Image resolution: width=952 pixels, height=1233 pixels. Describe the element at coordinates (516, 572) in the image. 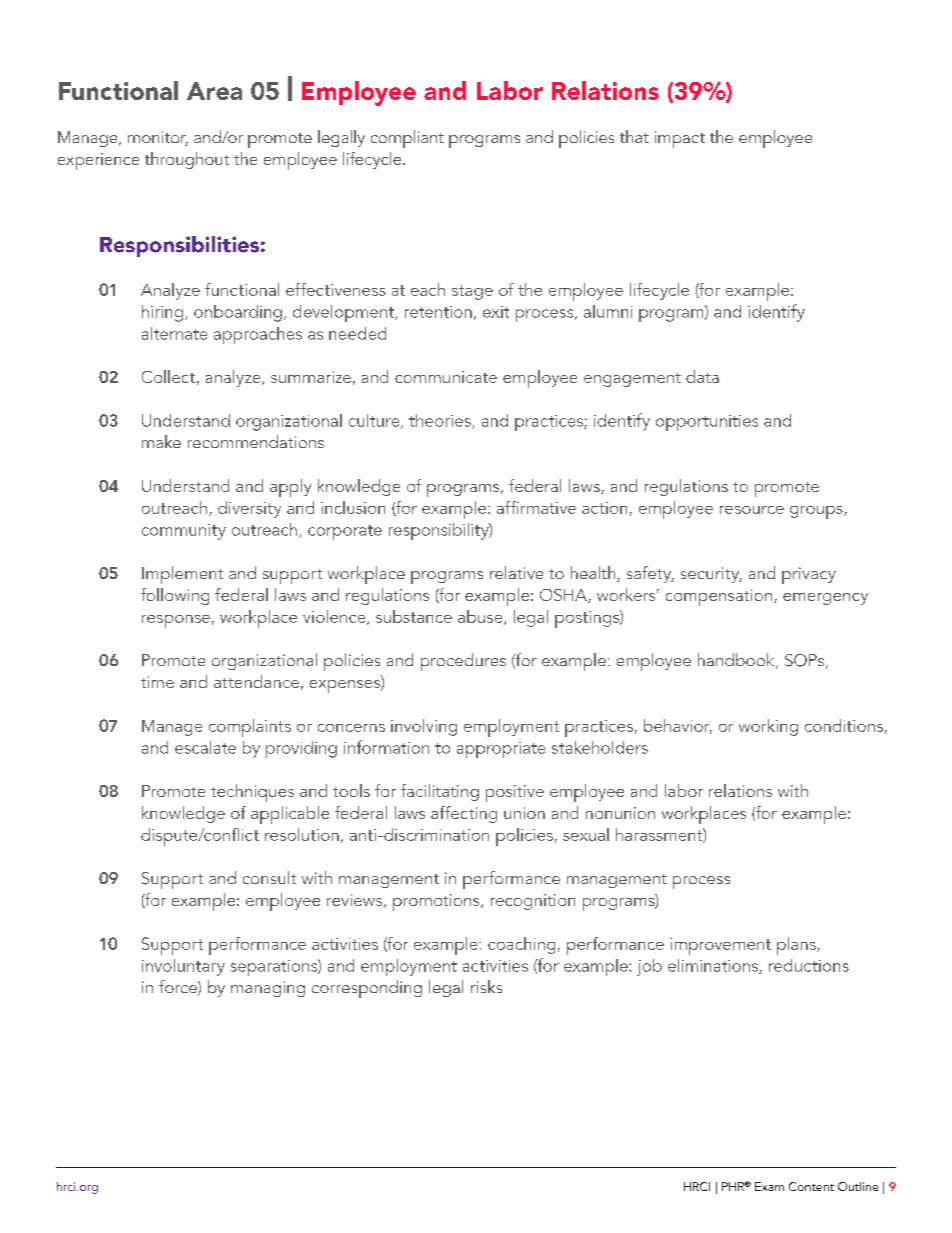

I see `relative` at that location.
